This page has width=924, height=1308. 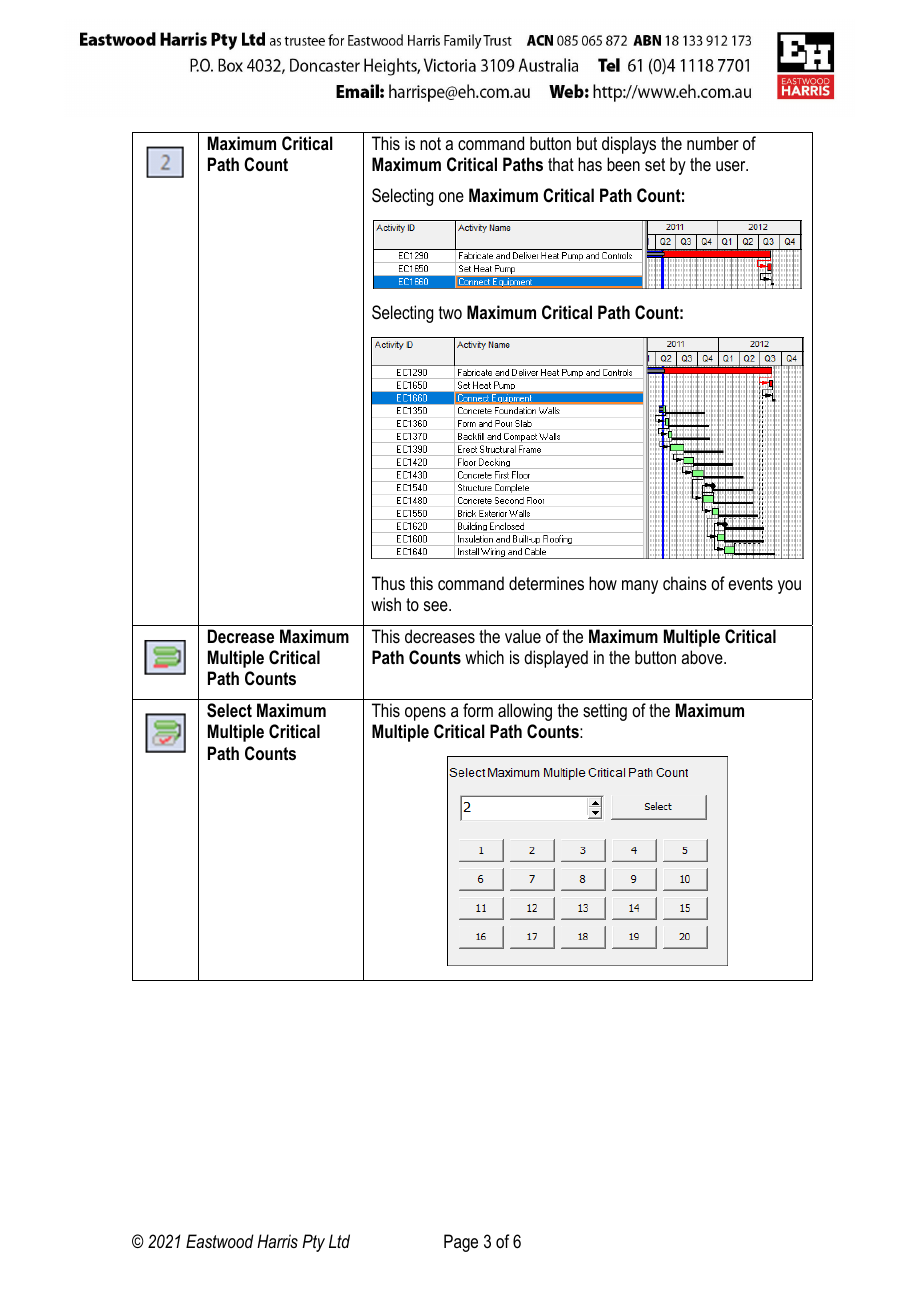 I want to click on one, so click(x=451, y=197).
